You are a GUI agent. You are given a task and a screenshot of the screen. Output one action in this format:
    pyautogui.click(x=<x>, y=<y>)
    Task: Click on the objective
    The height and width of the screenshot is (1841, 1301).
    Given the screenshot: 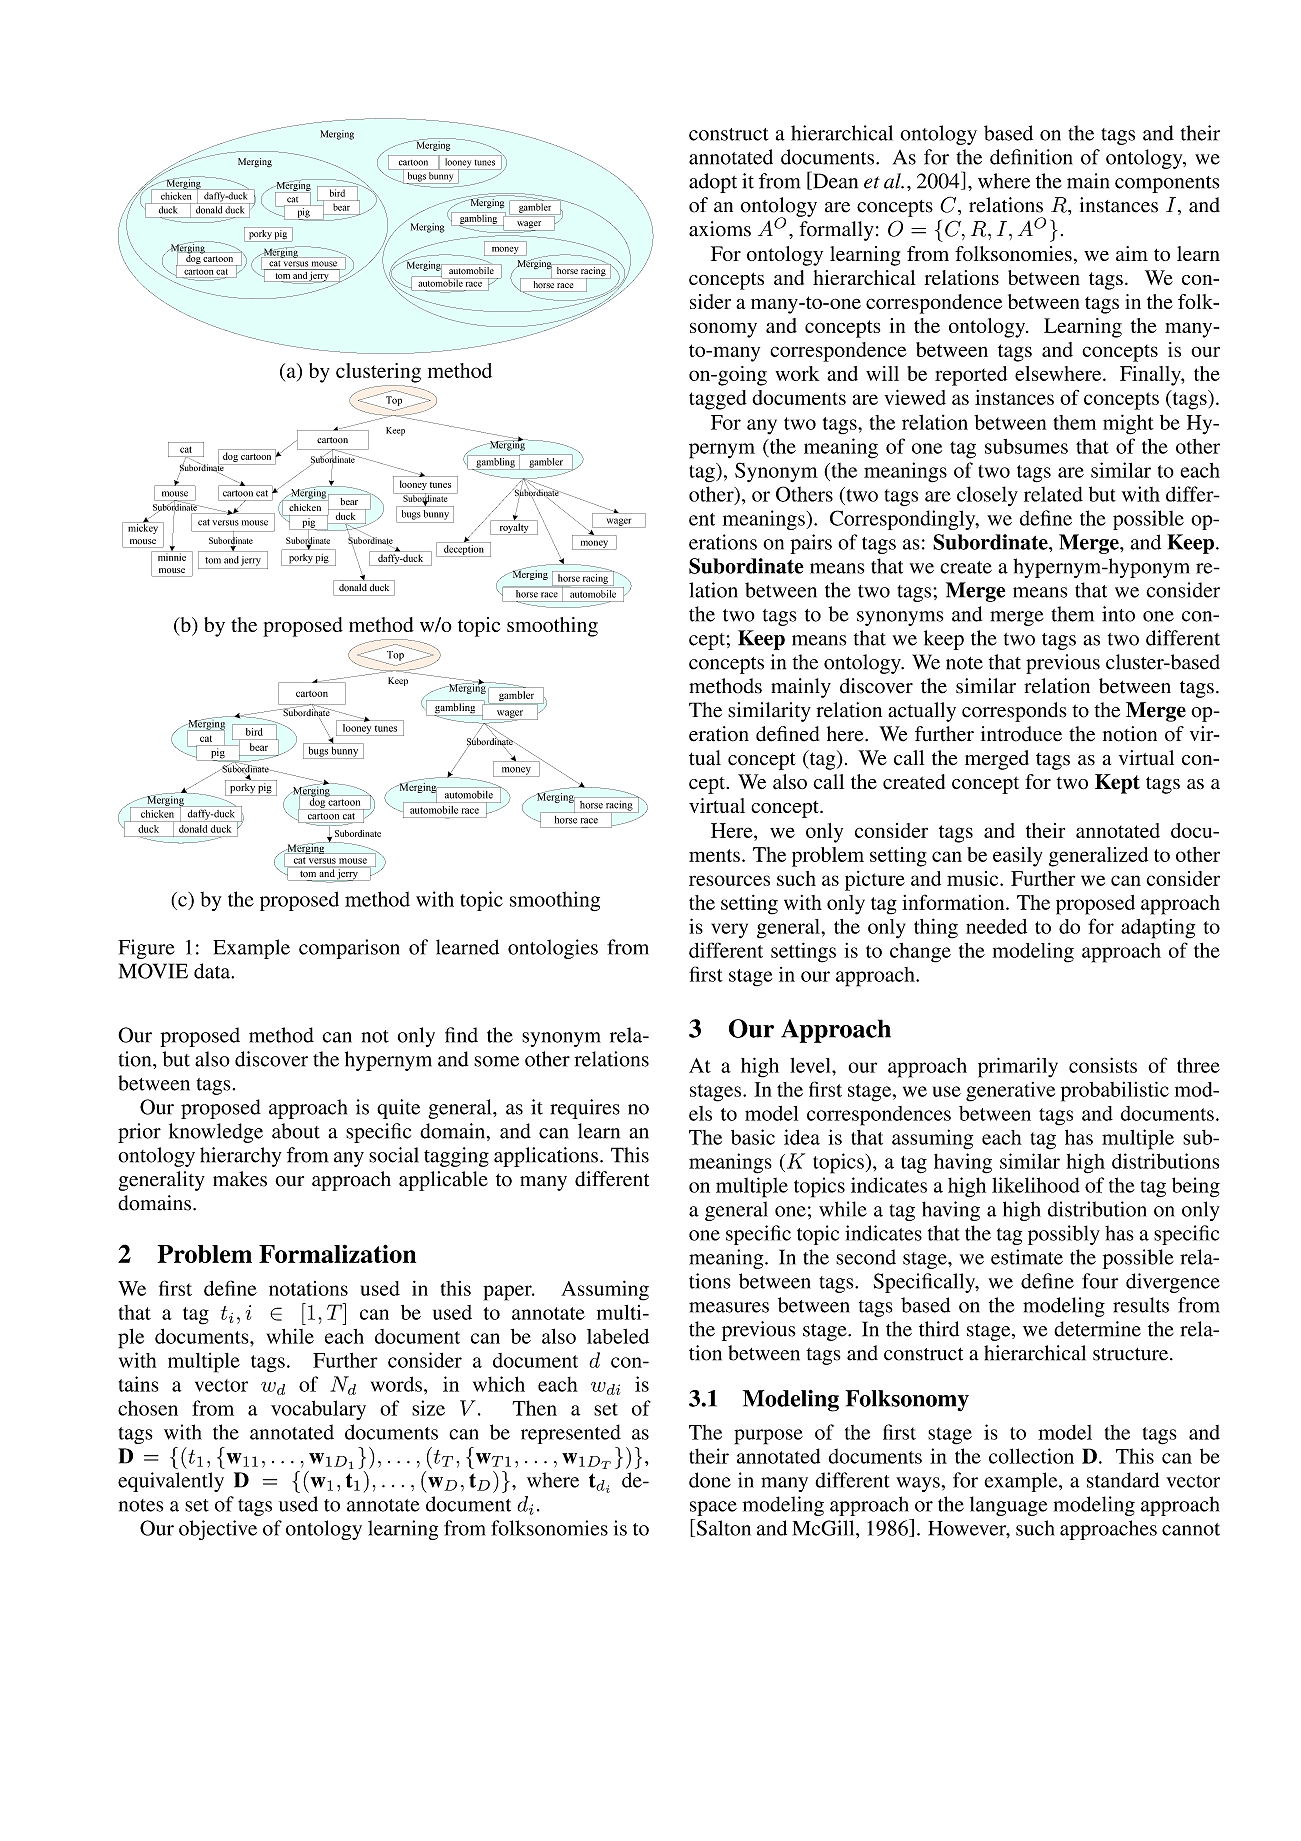 What is the action you would take?
    pyautogui.click(x=218, y=1530)
